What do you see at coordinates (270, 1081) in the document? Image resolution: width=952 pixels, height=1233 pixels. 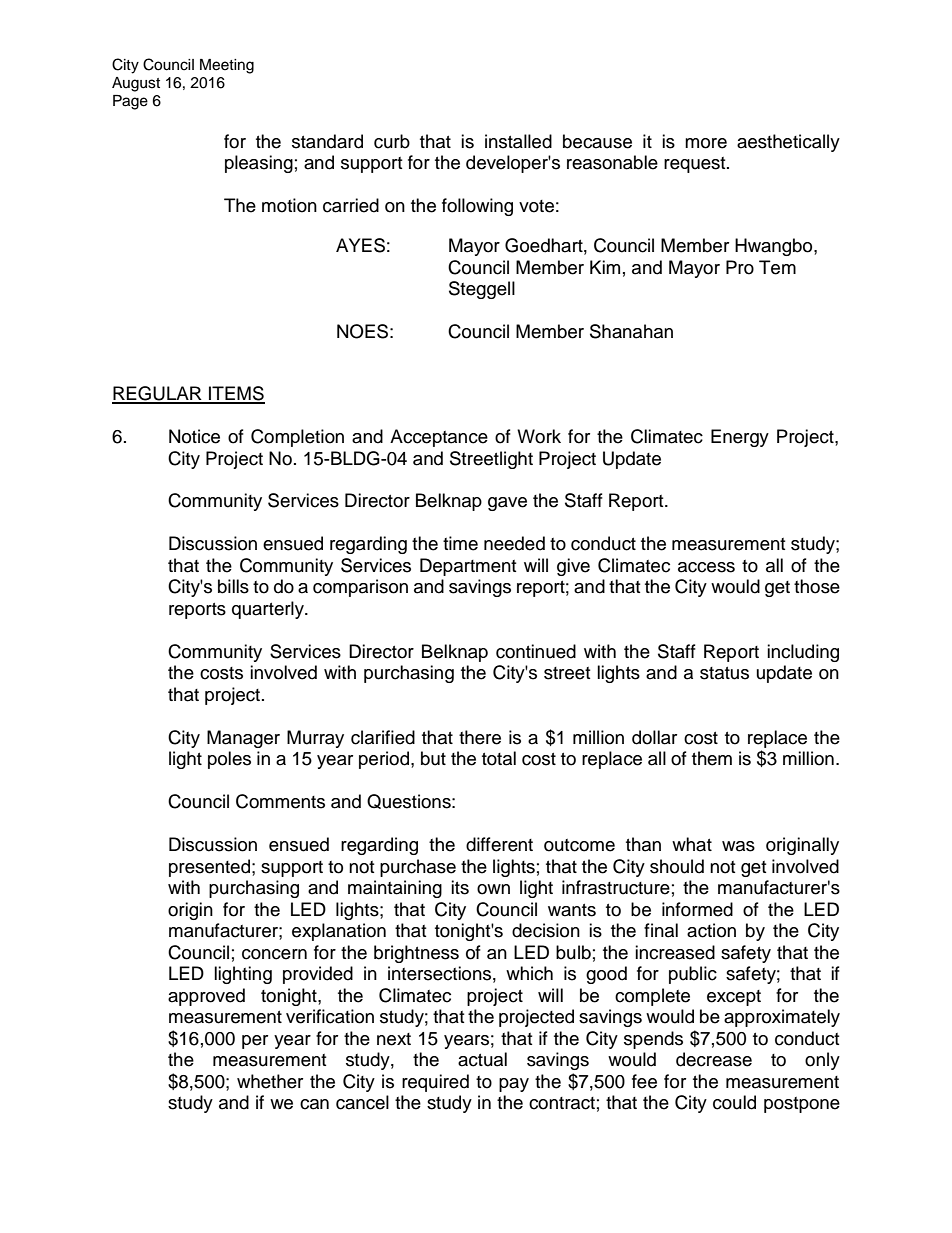 I see `whether` at bounding box center [270, 1081].
